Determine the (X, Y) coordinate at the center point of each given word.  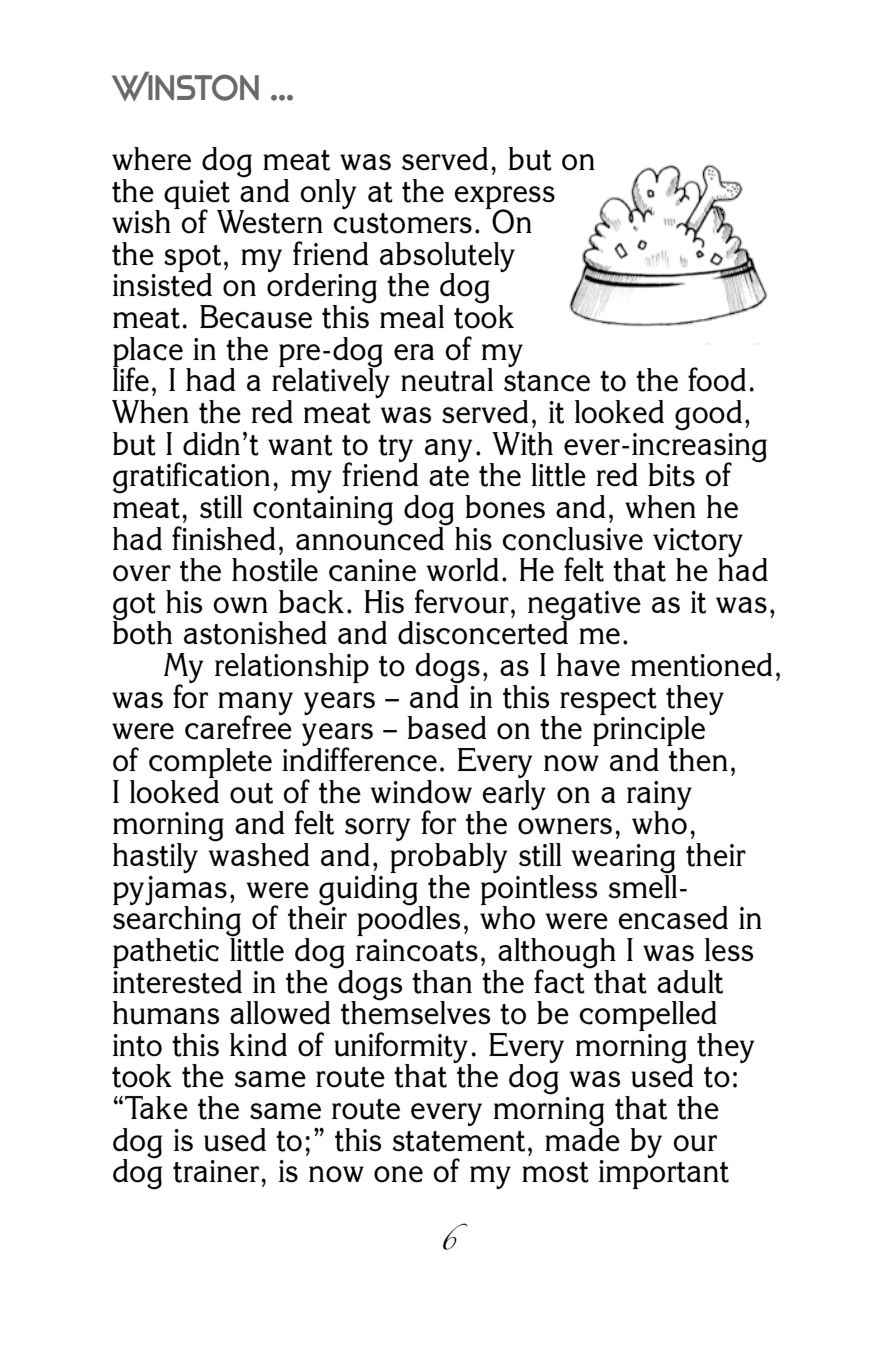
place (148, 353)
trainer (216, 1171)
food (717, 379)
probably (449, 859)
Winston (185, 86)
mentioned (702, 665)
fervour (462, 601)
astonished (255, 633)
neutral (447, 380)
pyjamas (170, 891)
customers (402, 223)
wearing (623, 860)
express (504, 198)
